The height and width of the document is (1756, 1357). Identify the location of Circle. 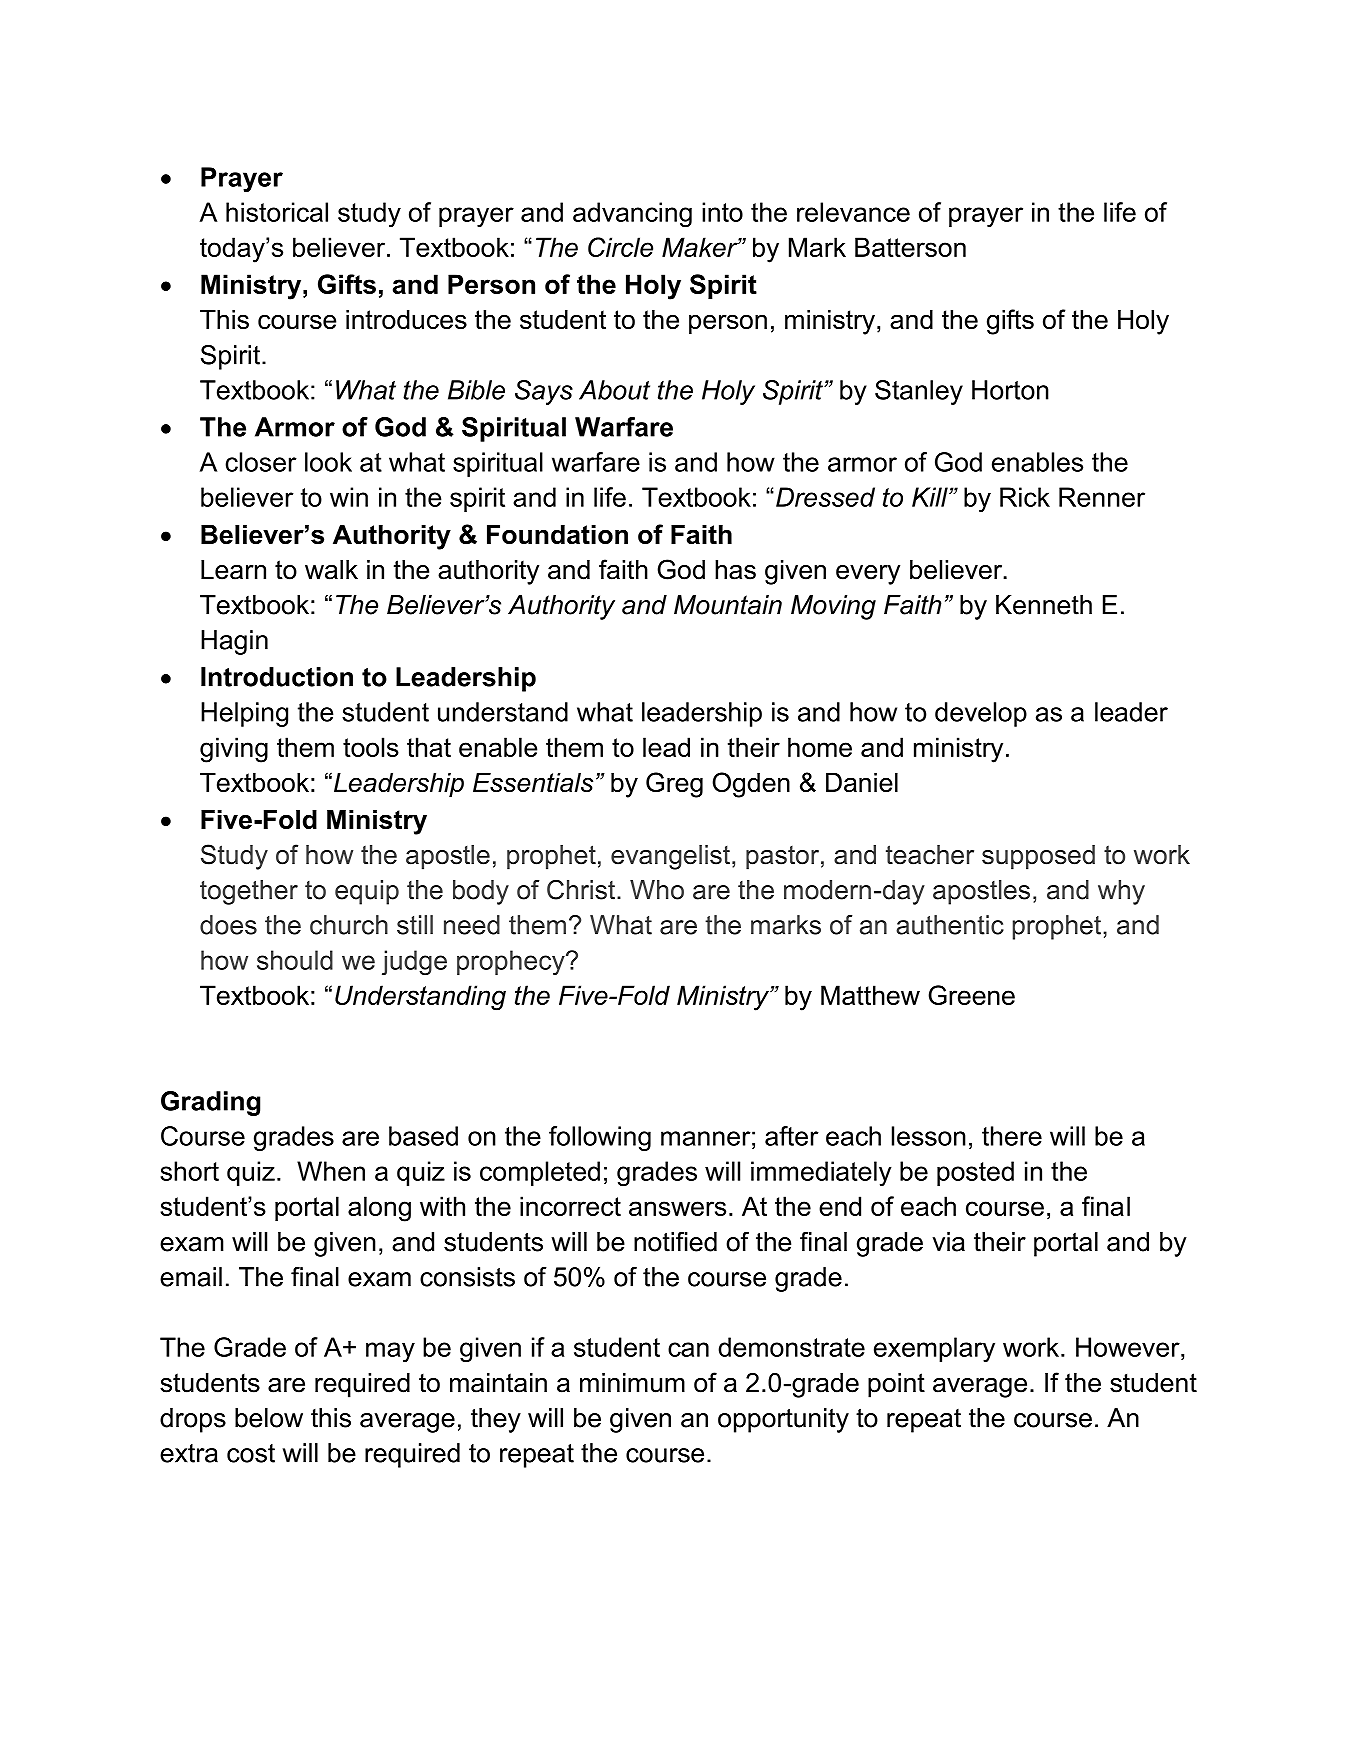
(620, 247).
